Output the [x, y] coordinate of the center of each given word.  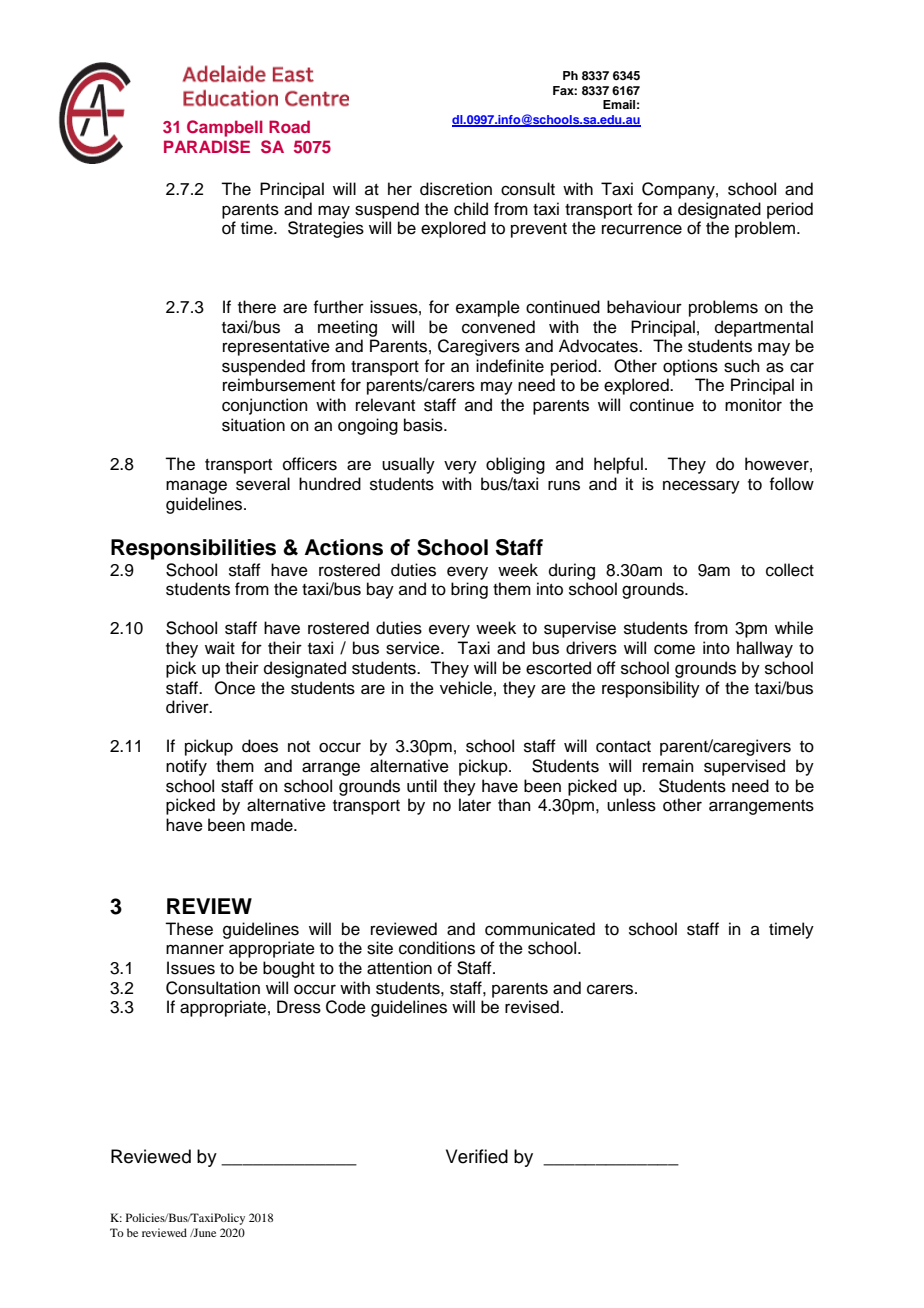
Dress [299, 1007]
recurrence [642, 229]
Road [289, 126]
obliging [515, 465]
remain [668, 766]
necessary [701, 487]
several [263, 484]
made [273, 825]
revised [532, 1007]
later [475, 805]
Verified [477, 1156]
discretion [456, 189]
